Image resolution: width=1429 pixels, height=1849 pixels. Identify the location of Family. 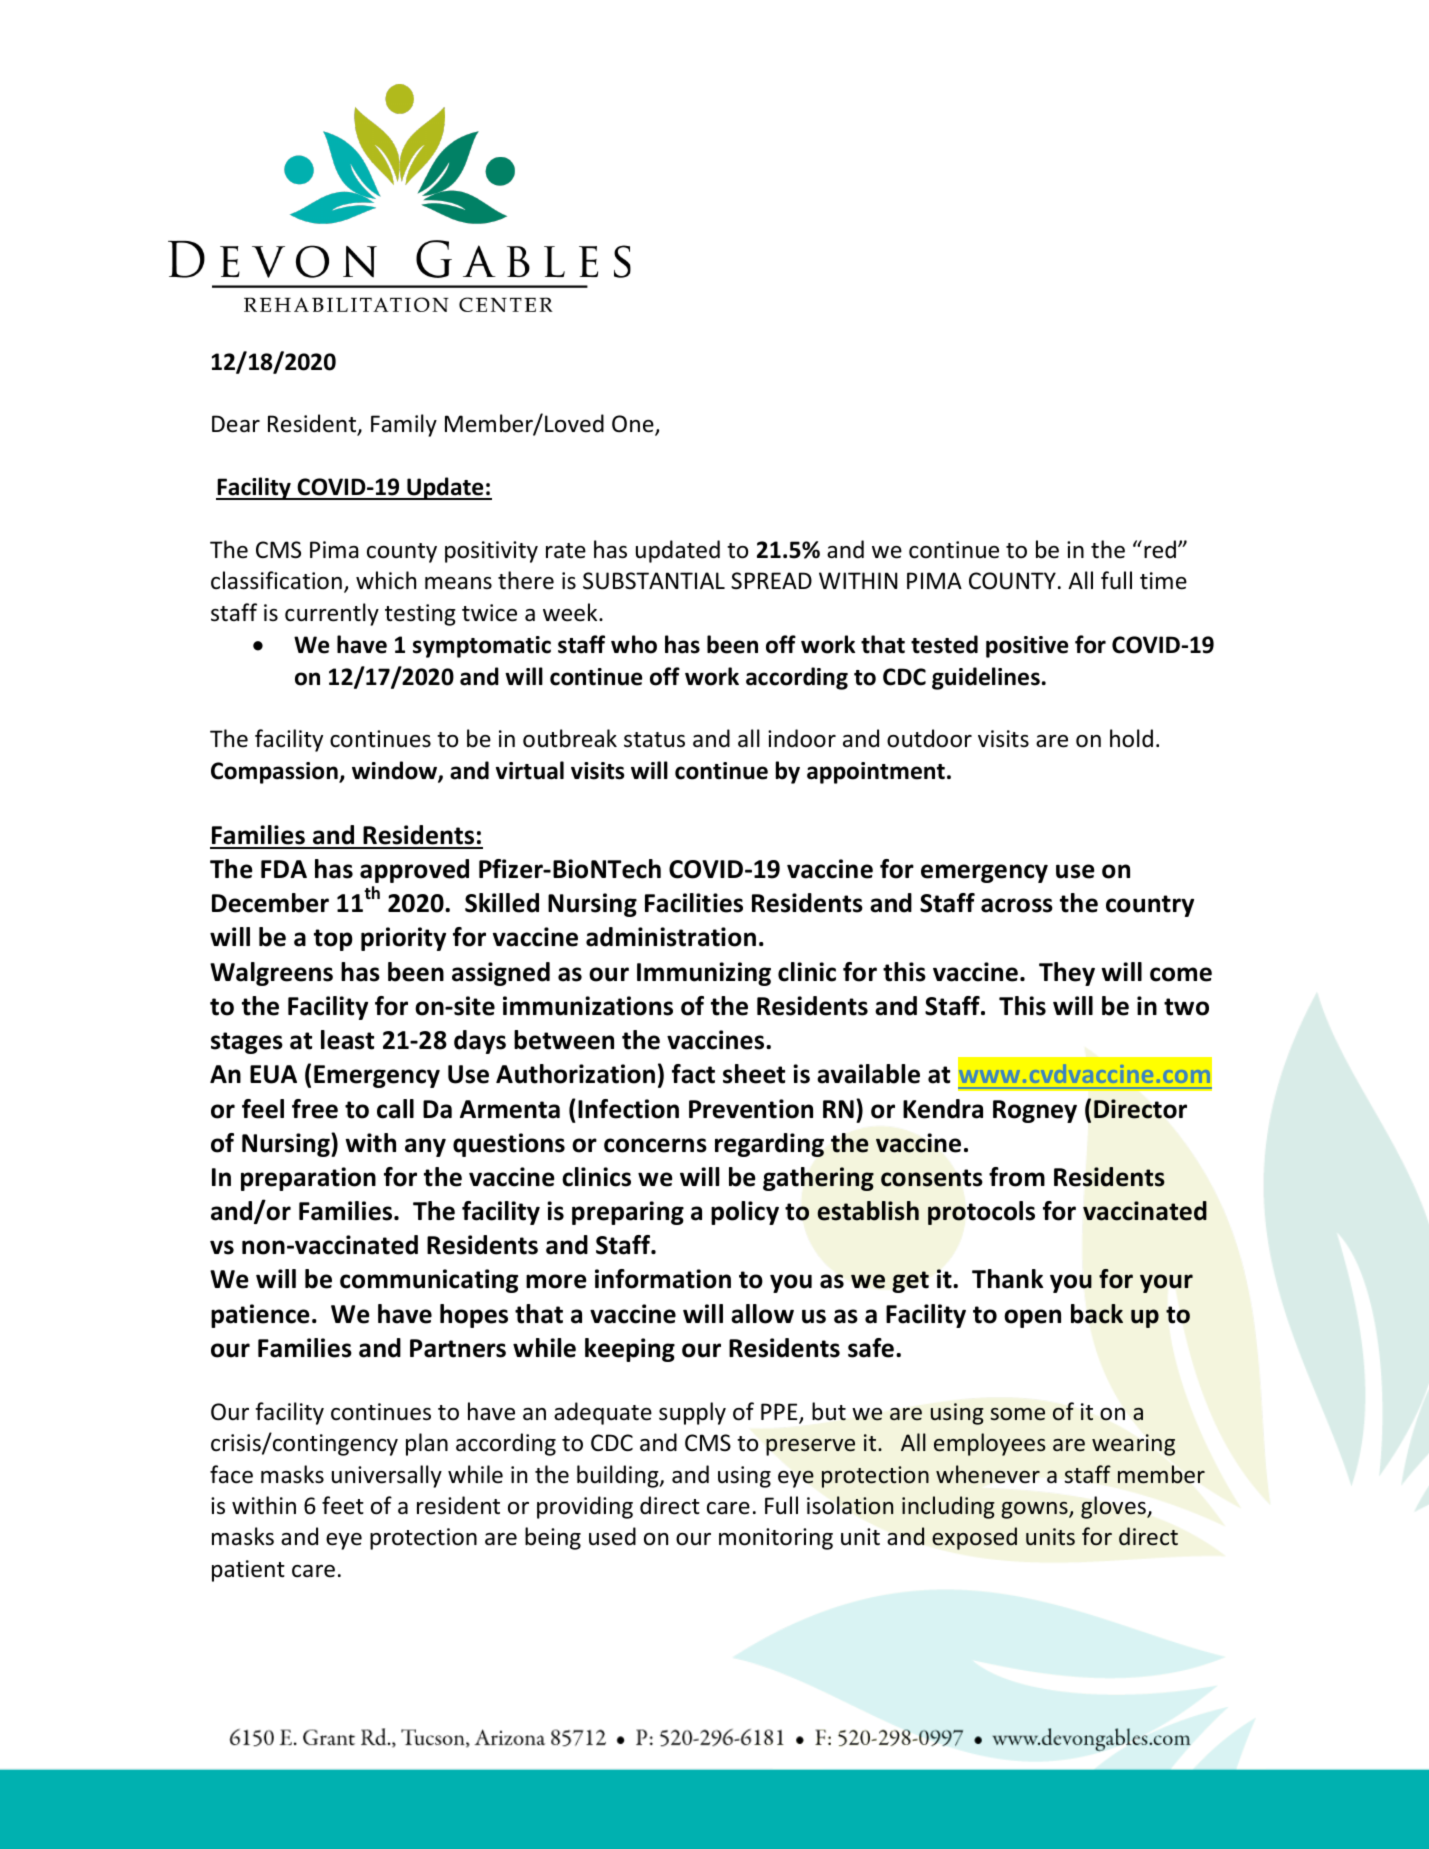
(404, 425).
